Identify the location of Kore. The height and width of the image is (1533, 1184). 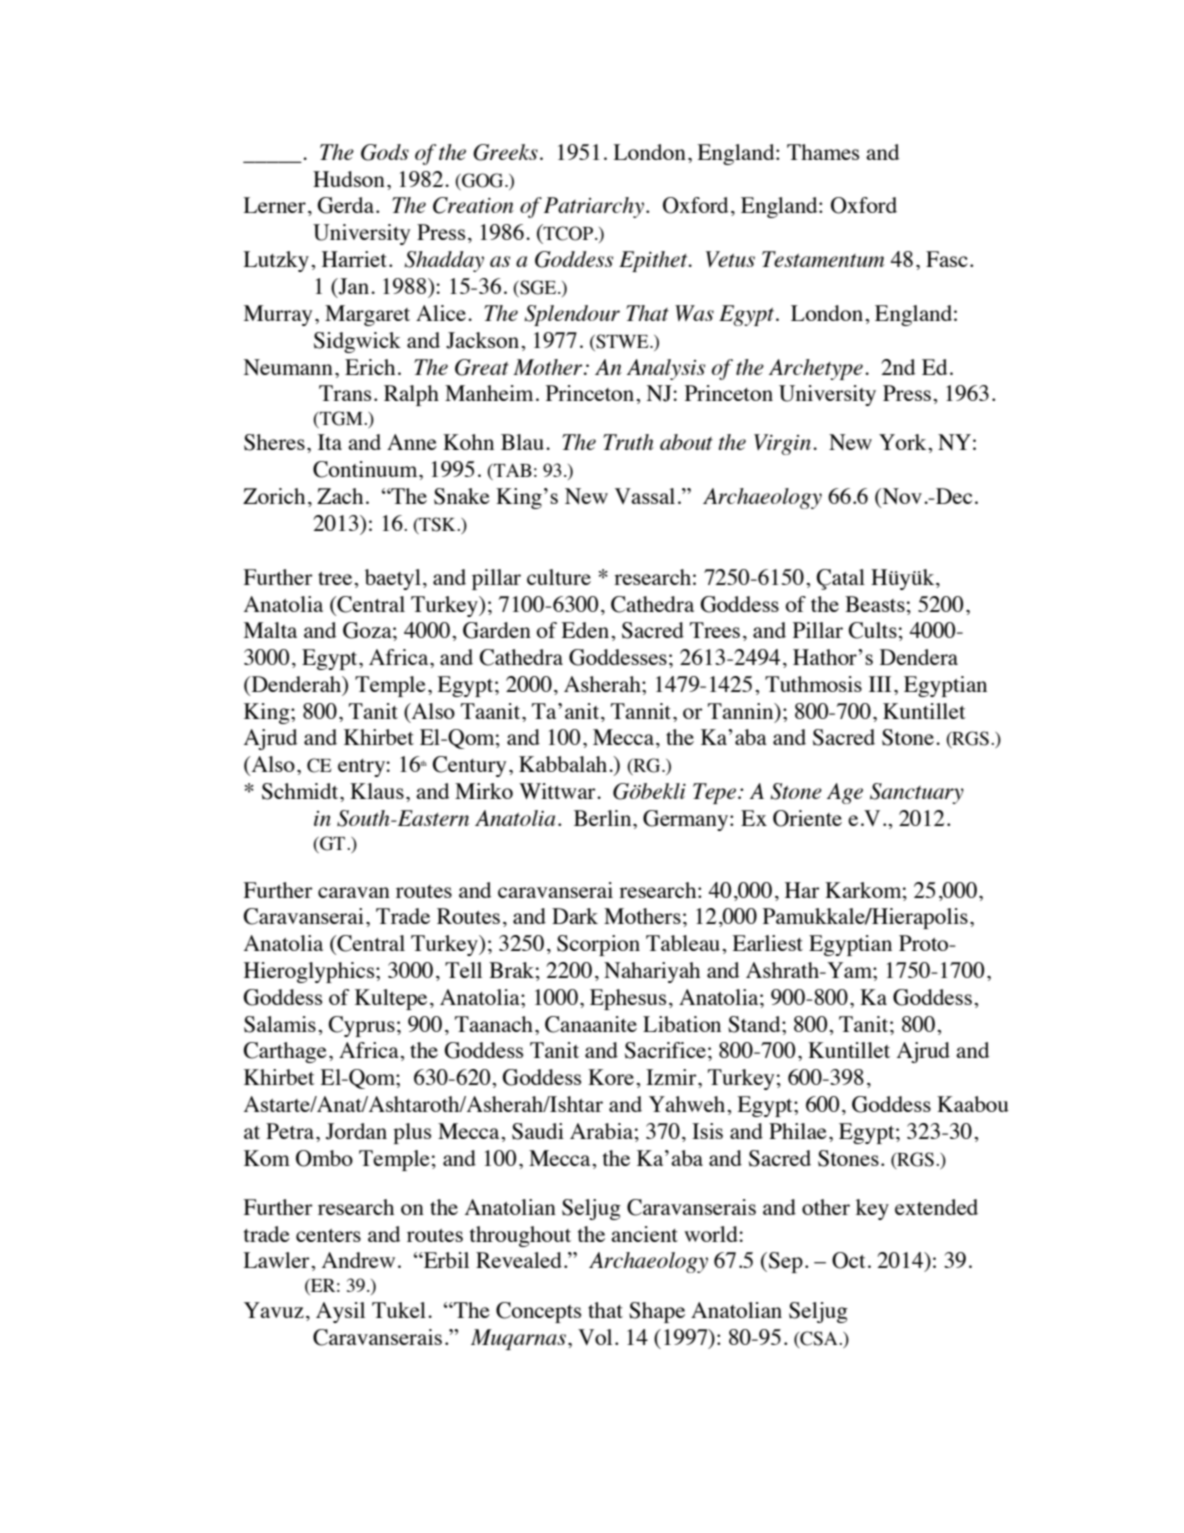
(612, 1077).
